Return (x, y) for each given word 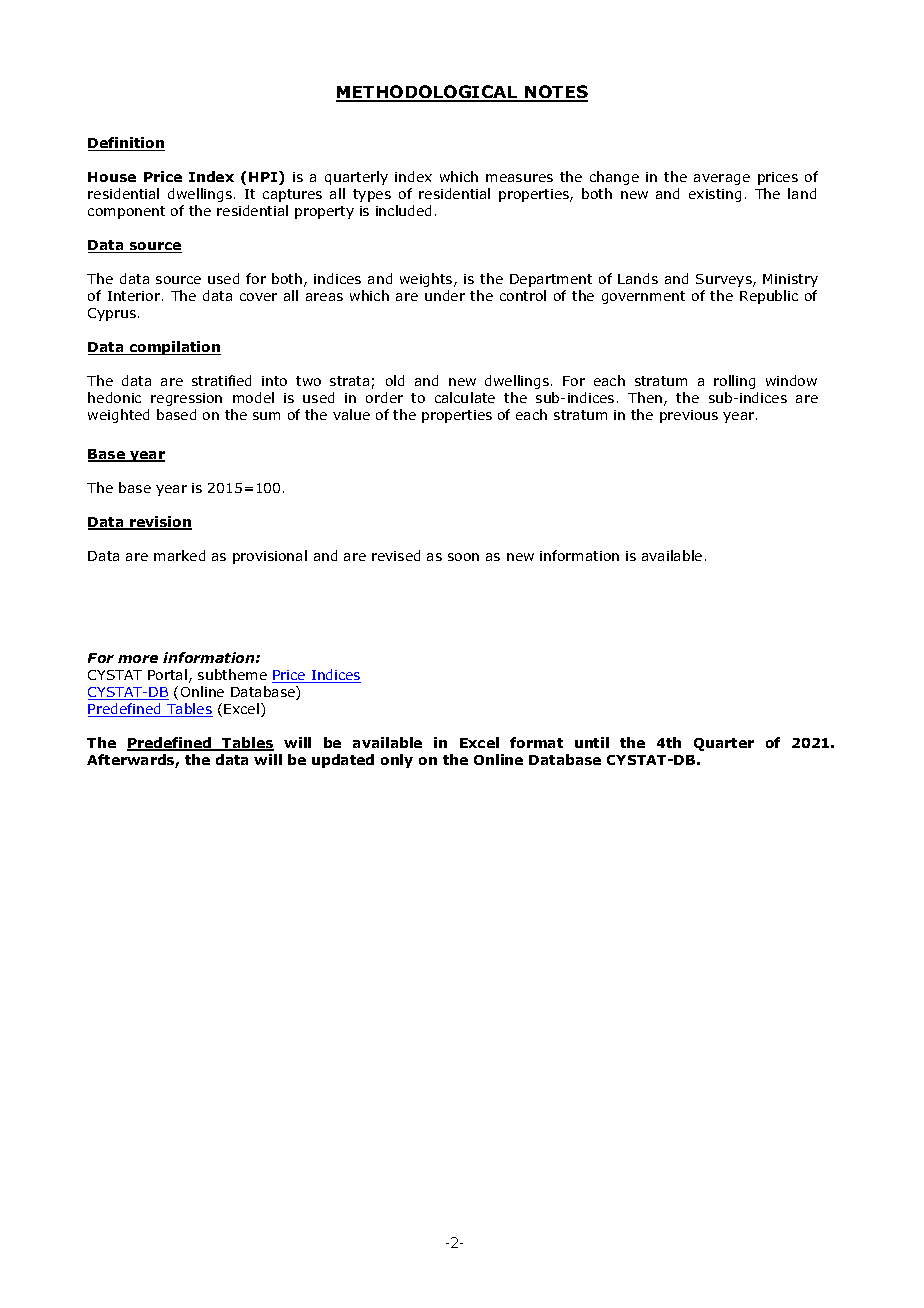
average (722, 179)
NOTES (555, 93)
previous (689, 416)
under (445, 295)
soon (463, 557)
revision (160, 523)
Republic (769, 297)
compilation (174, 348)
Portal (167, 674)
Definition (126, 144)
